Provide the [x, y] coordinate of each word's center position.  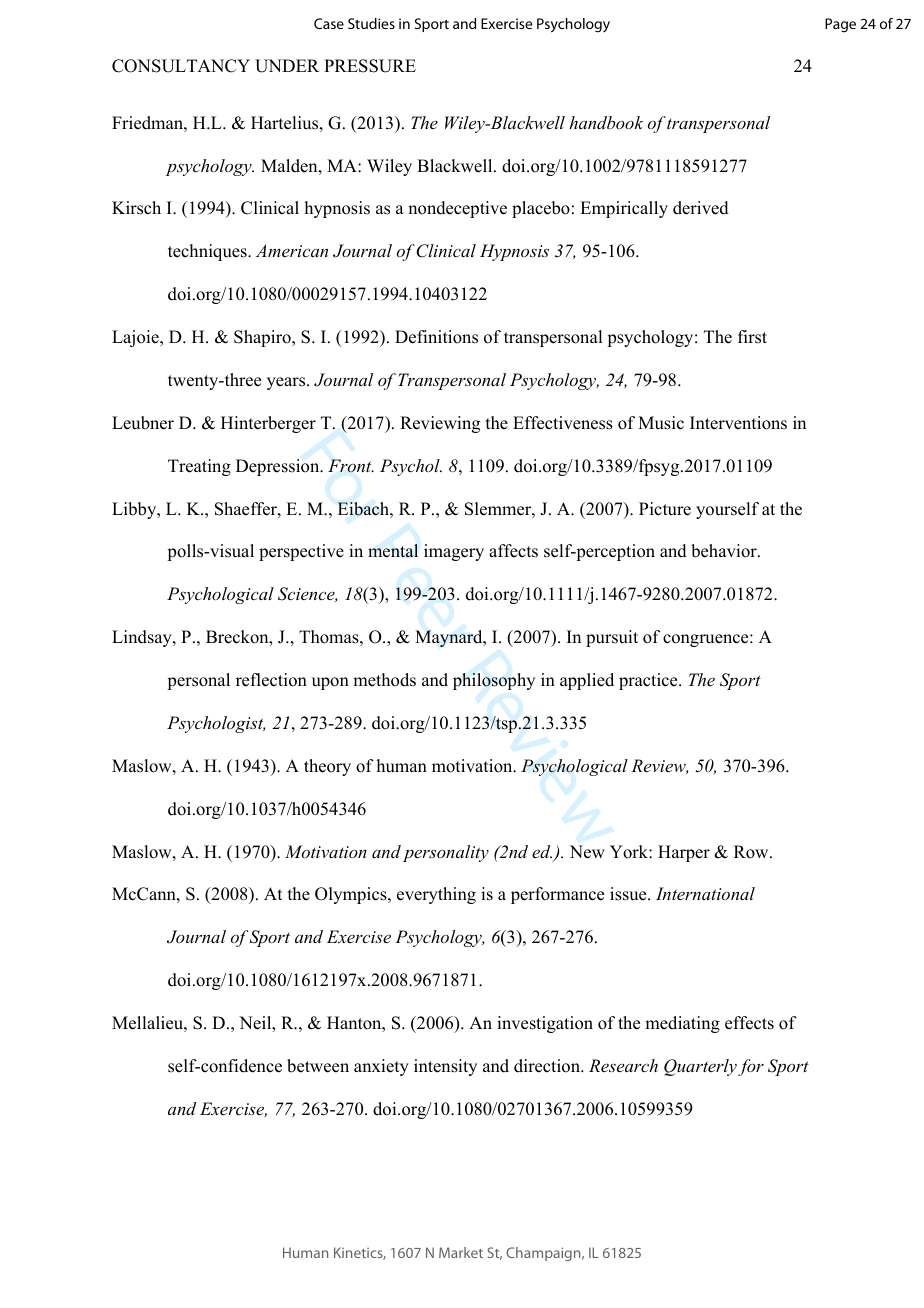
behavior [725, 551]
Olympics [352, 895]
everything [436, 895]
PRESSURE [370, 66]
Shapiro [263, 338]
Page [840, 25]
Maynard [450, 638]
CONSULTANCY [181, 66]
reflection [271, 680]
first [752, 337]
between [318, 1066]
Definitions [436, 337]
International [705, 893]
